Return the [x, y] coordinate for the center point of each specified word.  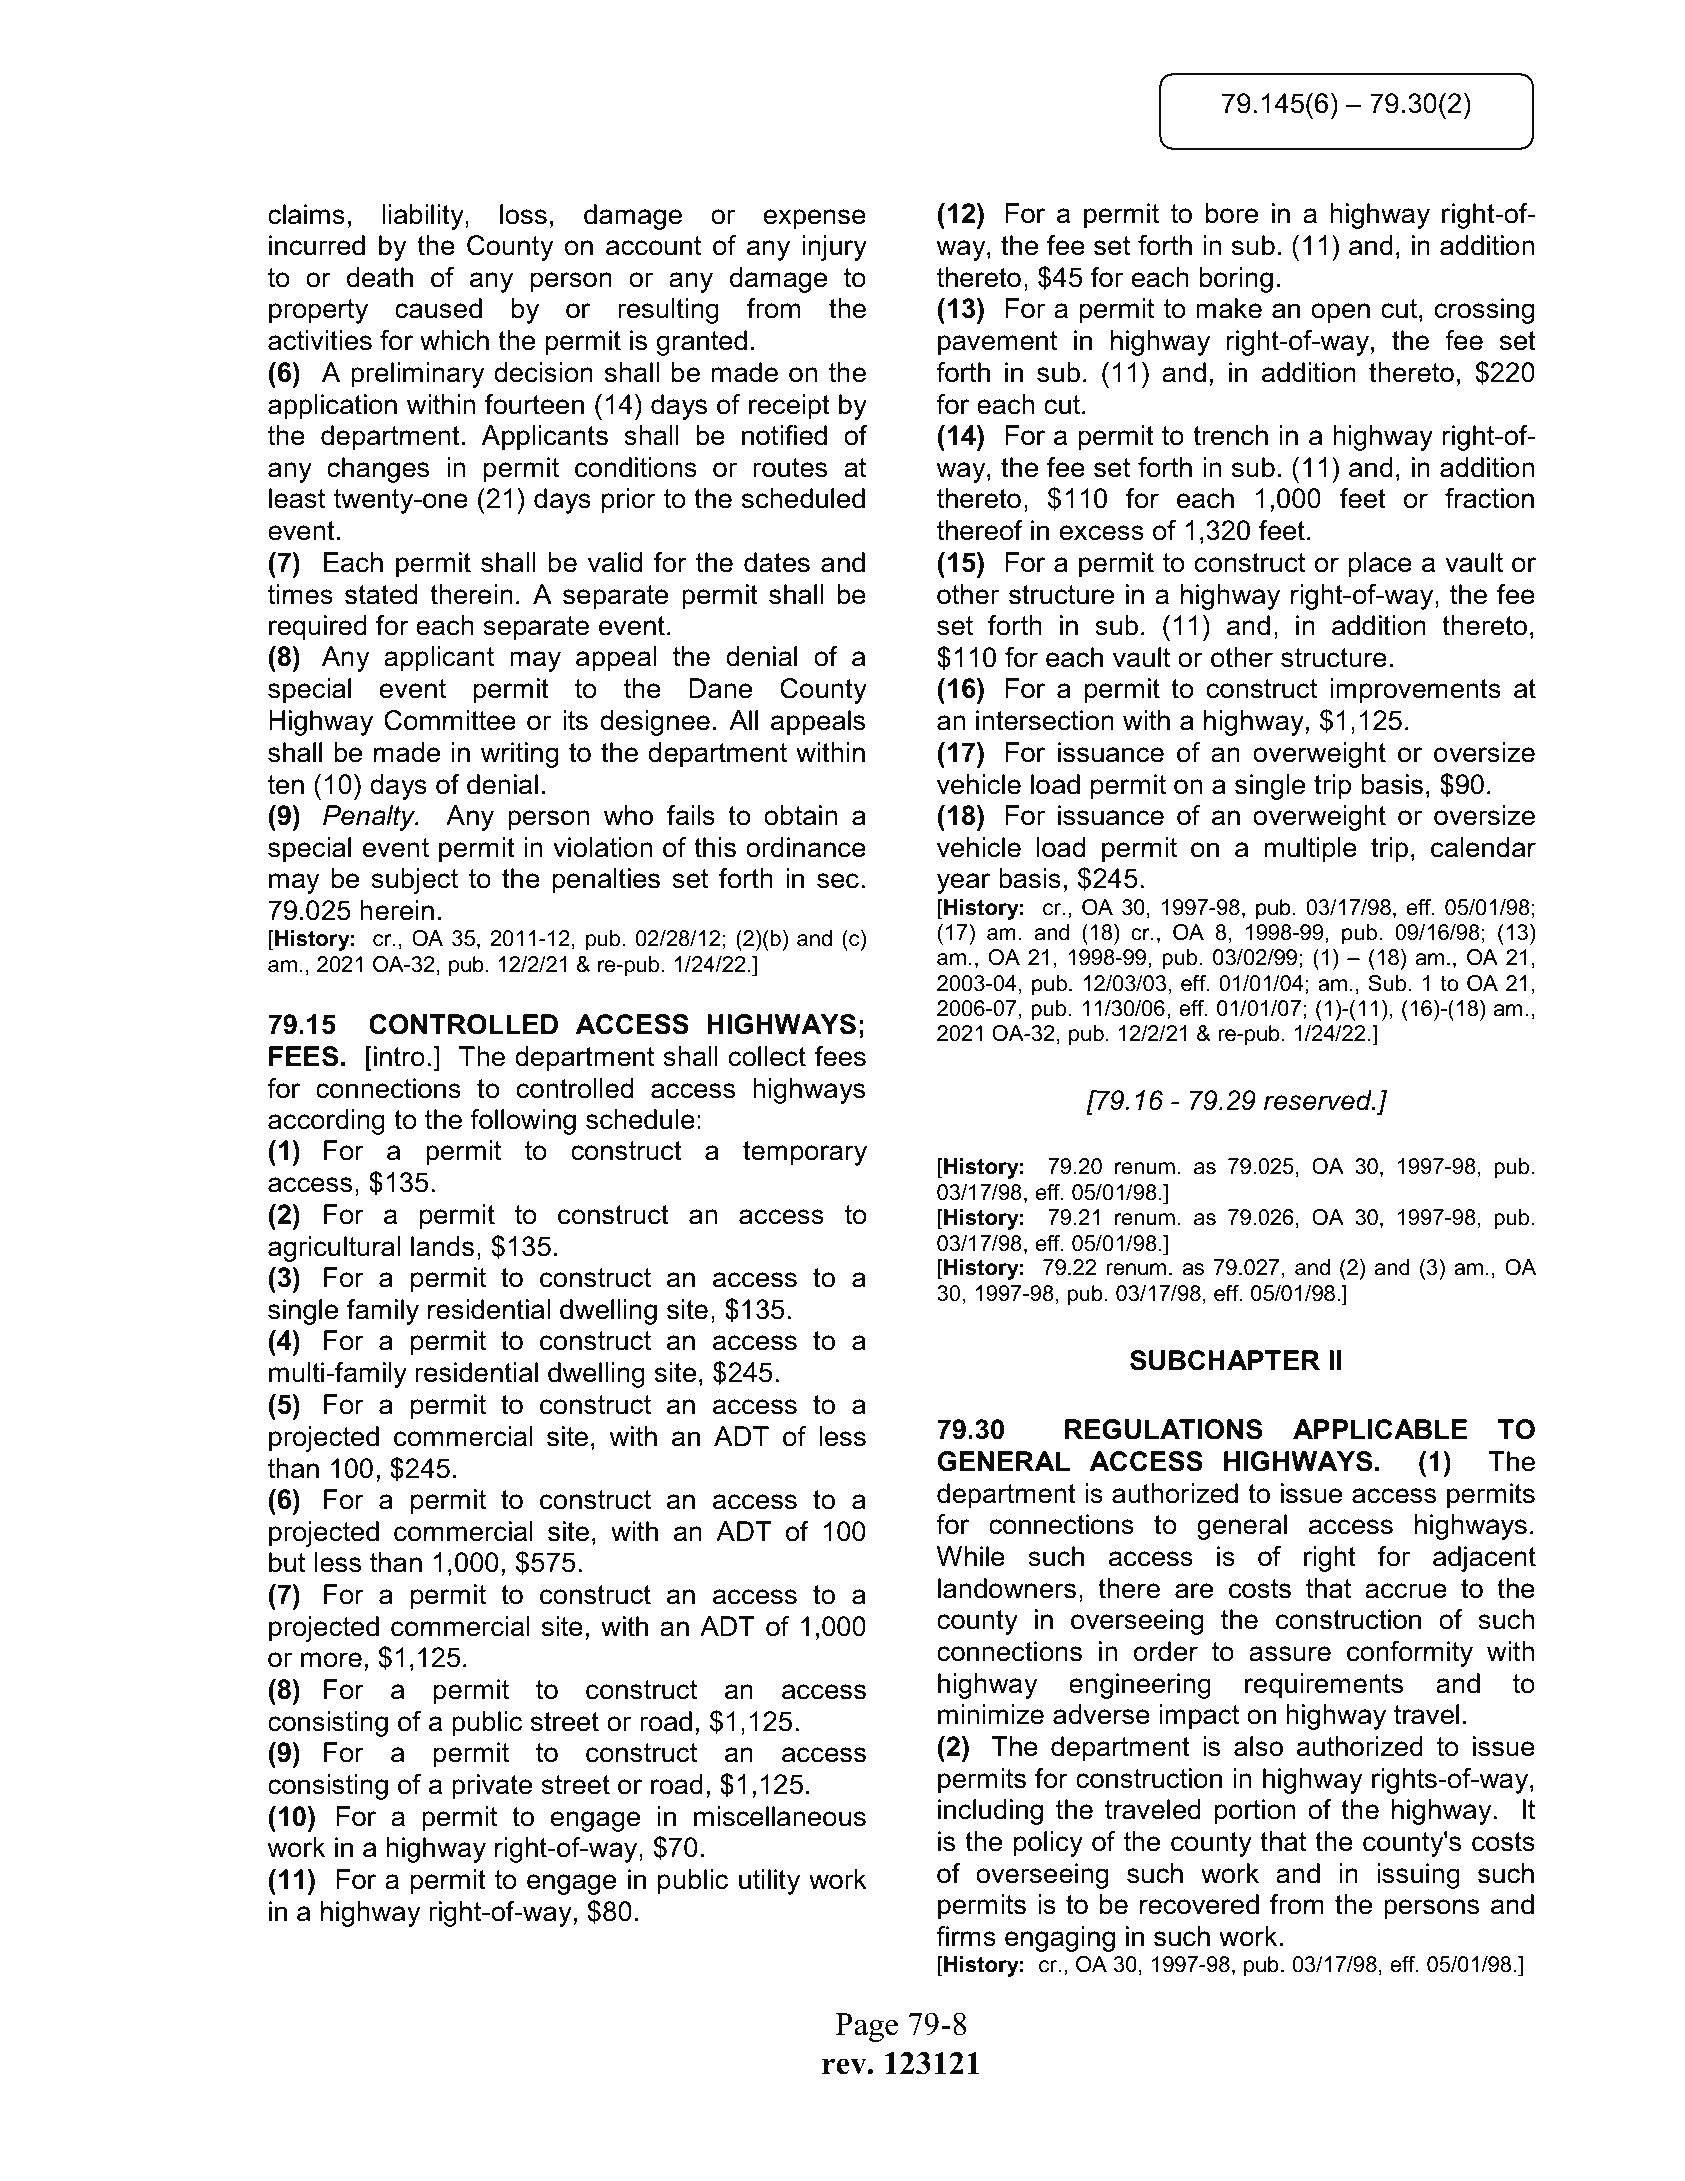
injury [834, 248]
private [492, 1787]
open [1340, 313]
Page [866, 2027]
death [380, 277]
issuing [1418, 1876]
